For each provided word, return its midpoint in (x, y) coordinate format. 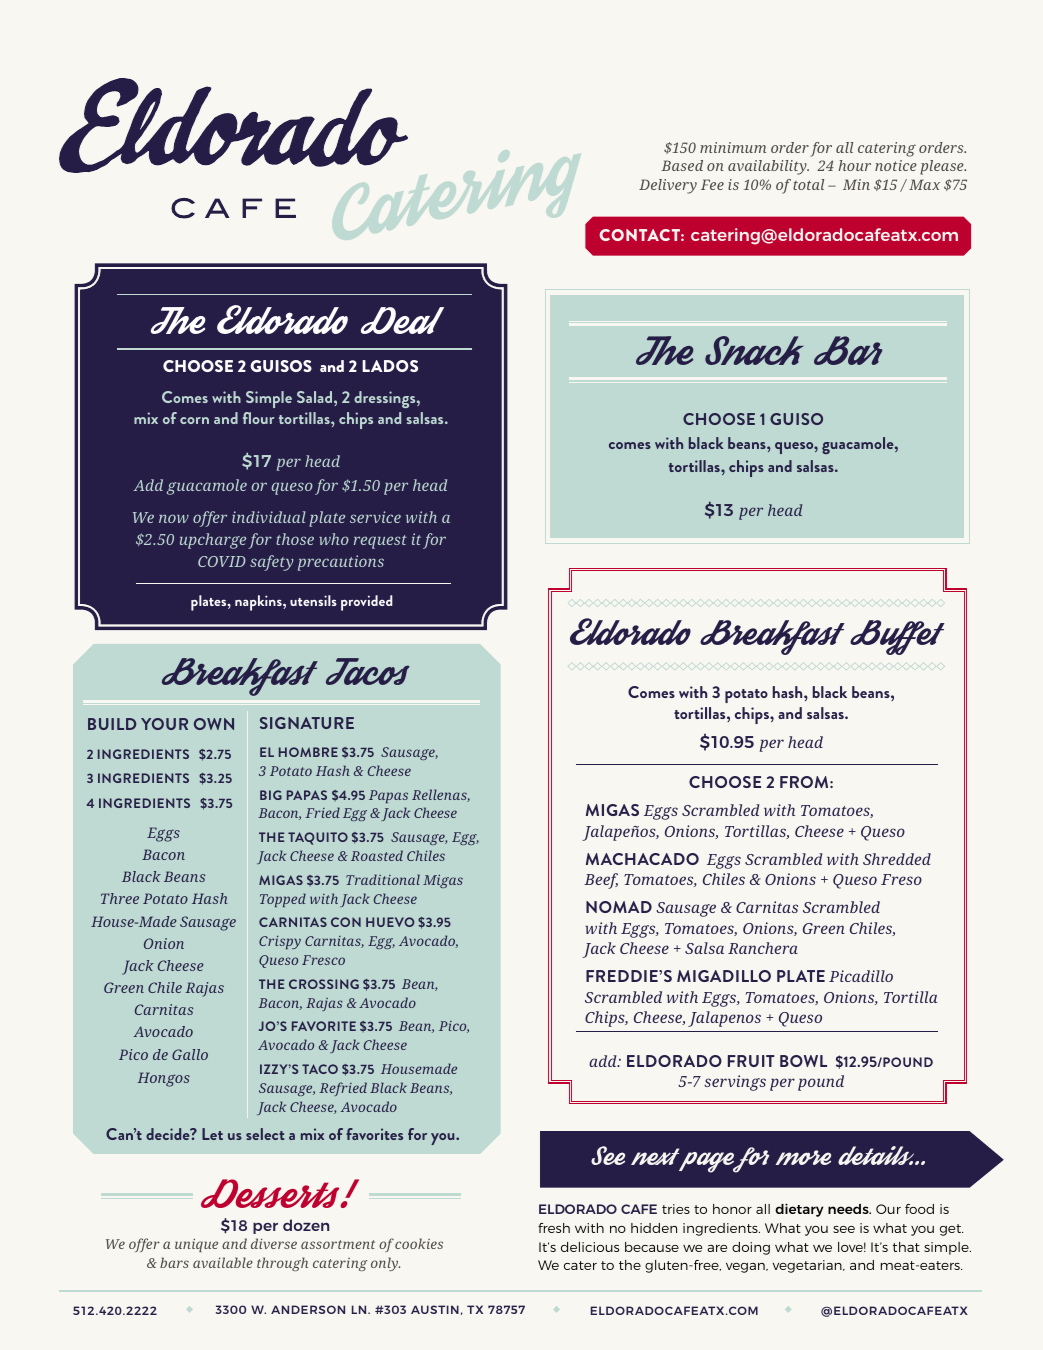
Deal (402, 320)
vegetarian (808, 1266)
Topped (283, 900)
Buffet (897, 637)
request (380, 542)
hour (855, 165)
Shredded (897, 859)
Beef (601, 881)
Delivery (668, 186)
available (223, 1262)
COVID (222, 561)
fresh (554, 1228)
